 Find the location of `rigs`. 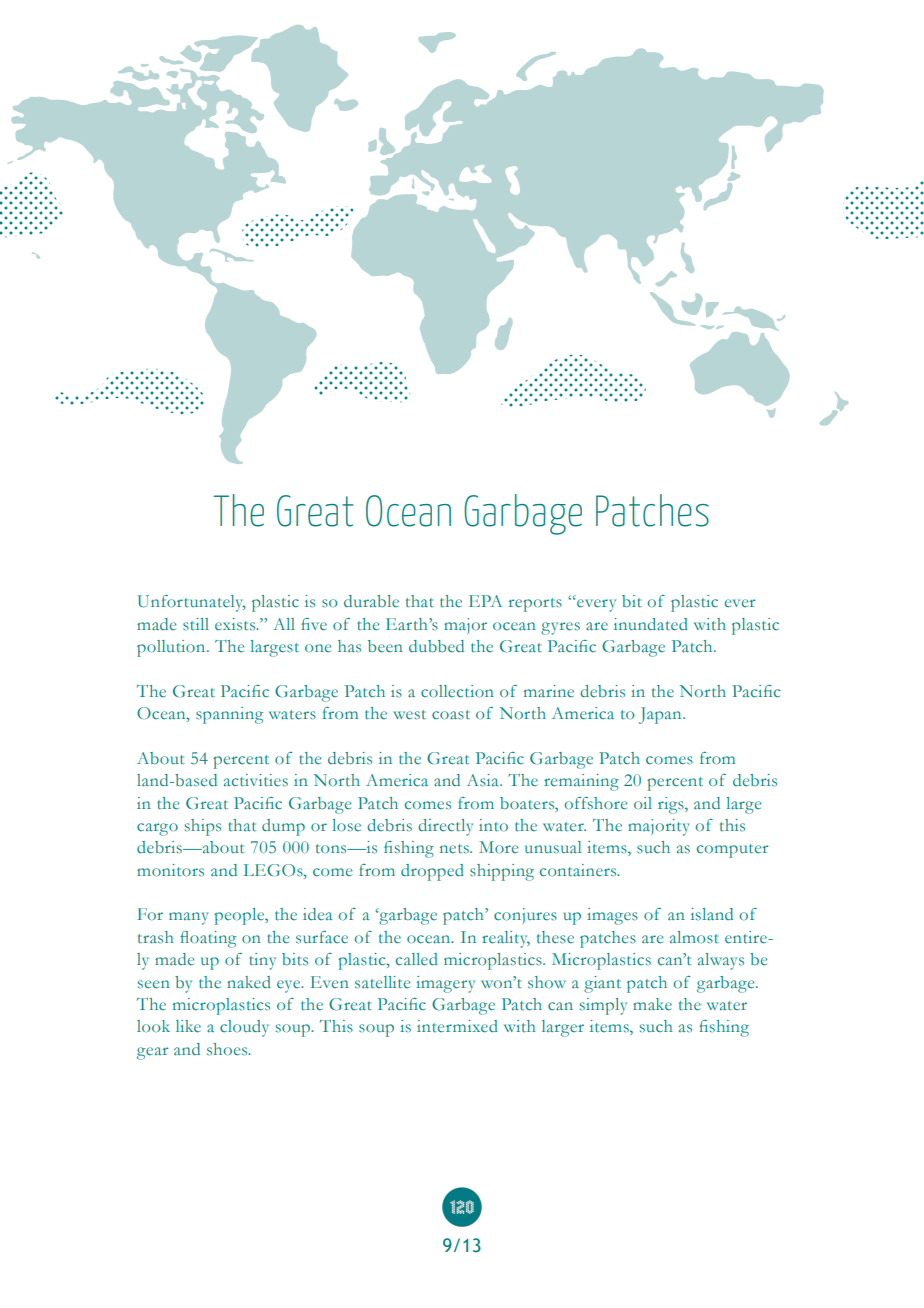

rigs is located at coordinates (672, 805).
